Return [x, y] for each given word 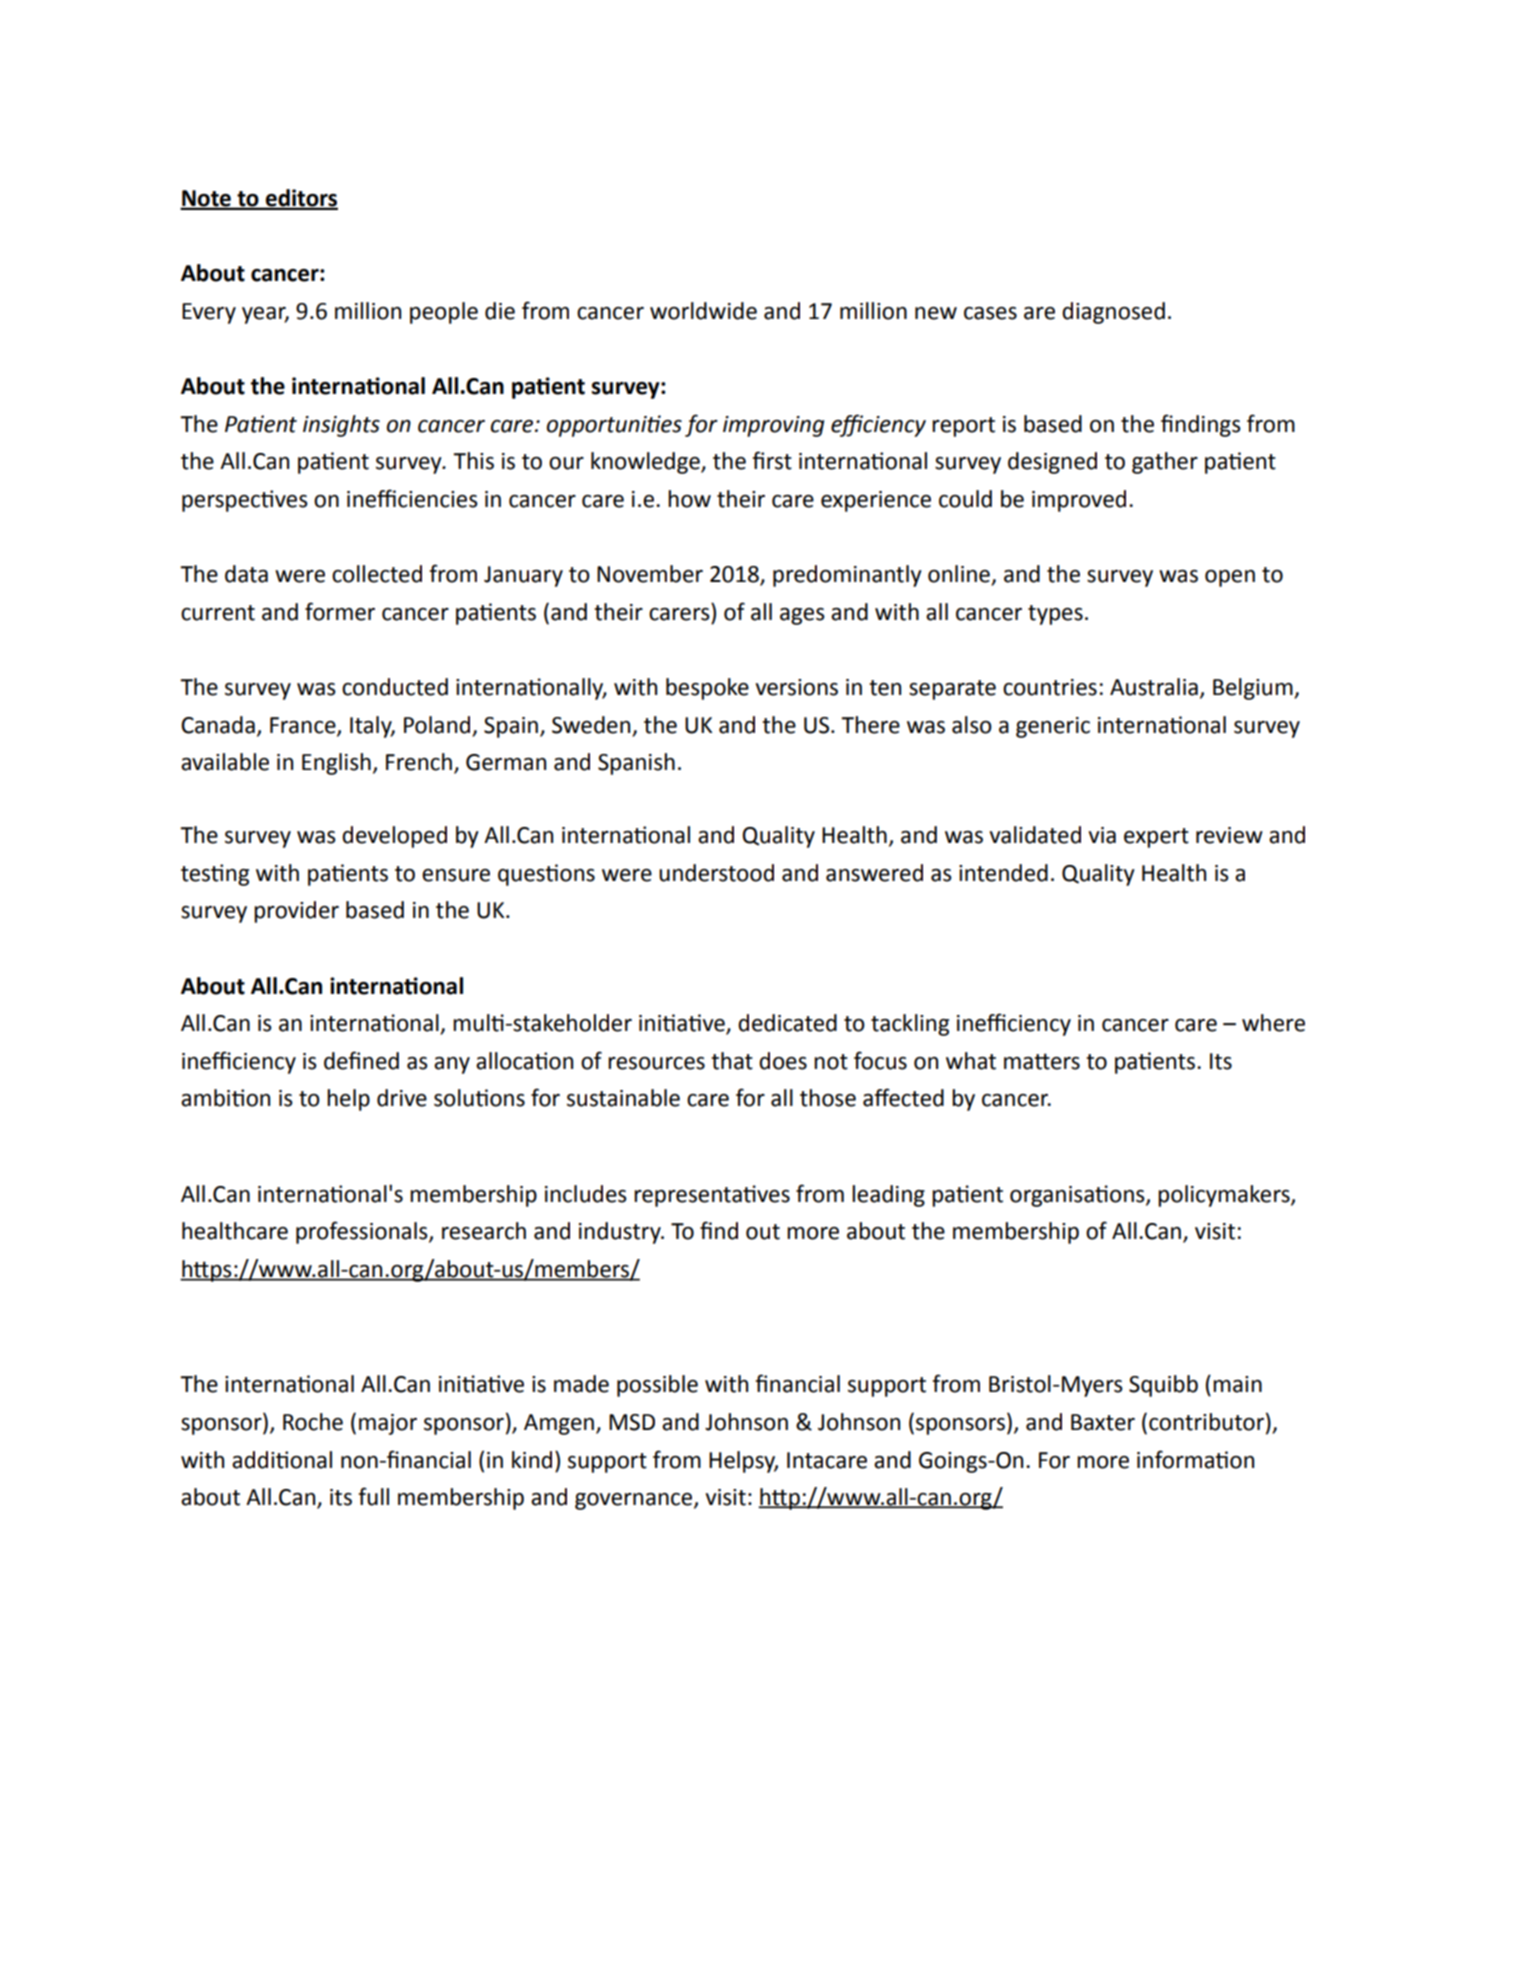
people [444, 313]
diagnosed [1113, 313]
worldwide [703, 311]
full [373, 1496]
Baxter [1103, 1422]
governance [635, 1501]
